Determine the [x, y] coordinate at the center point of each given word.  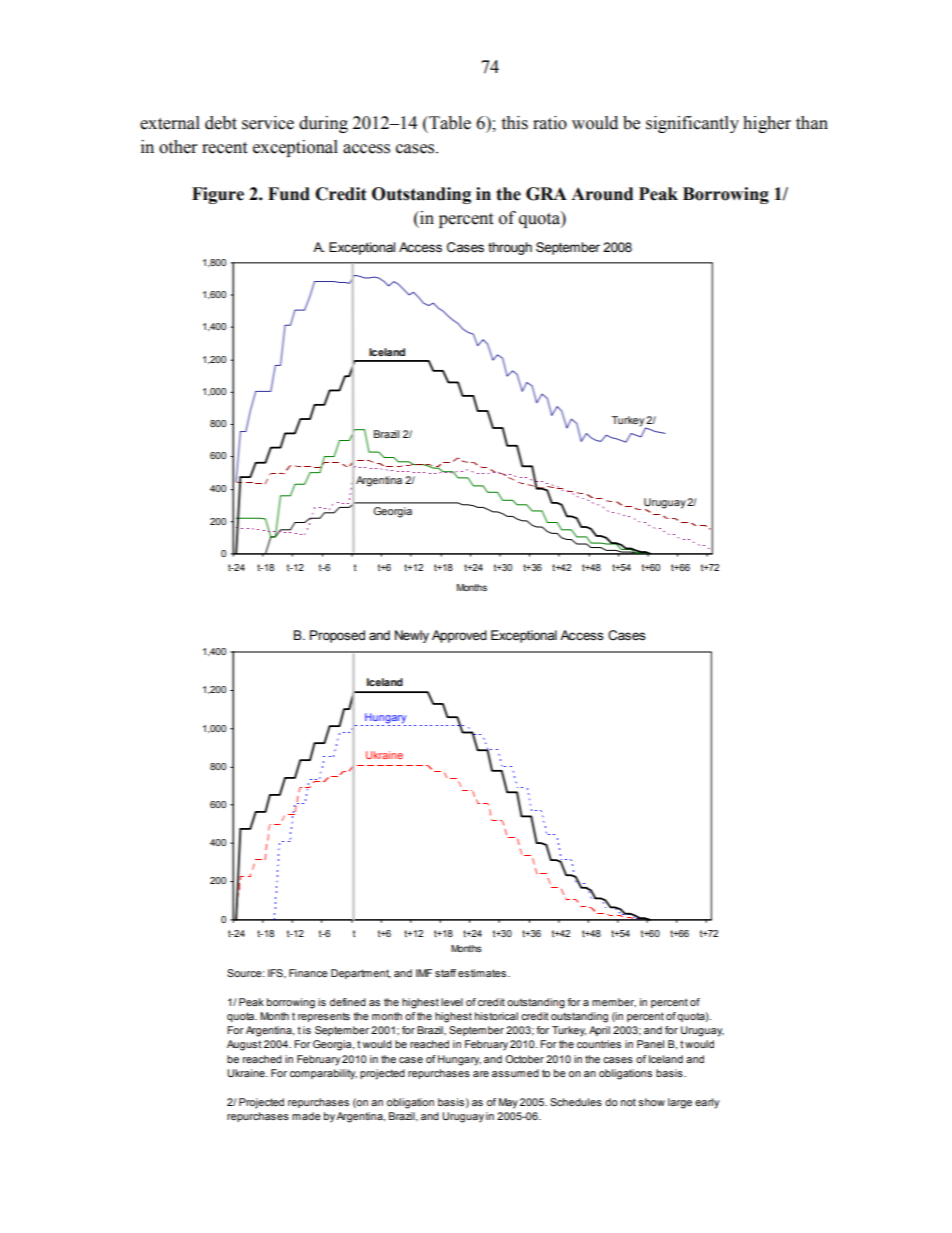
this [514, 123]
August [244, 1045]
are [481, 1074]
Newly [412, 636]
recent [224, 148]
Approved [459, 636]
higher [767, 124]
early [707, 1103]
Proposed [337, 636]
